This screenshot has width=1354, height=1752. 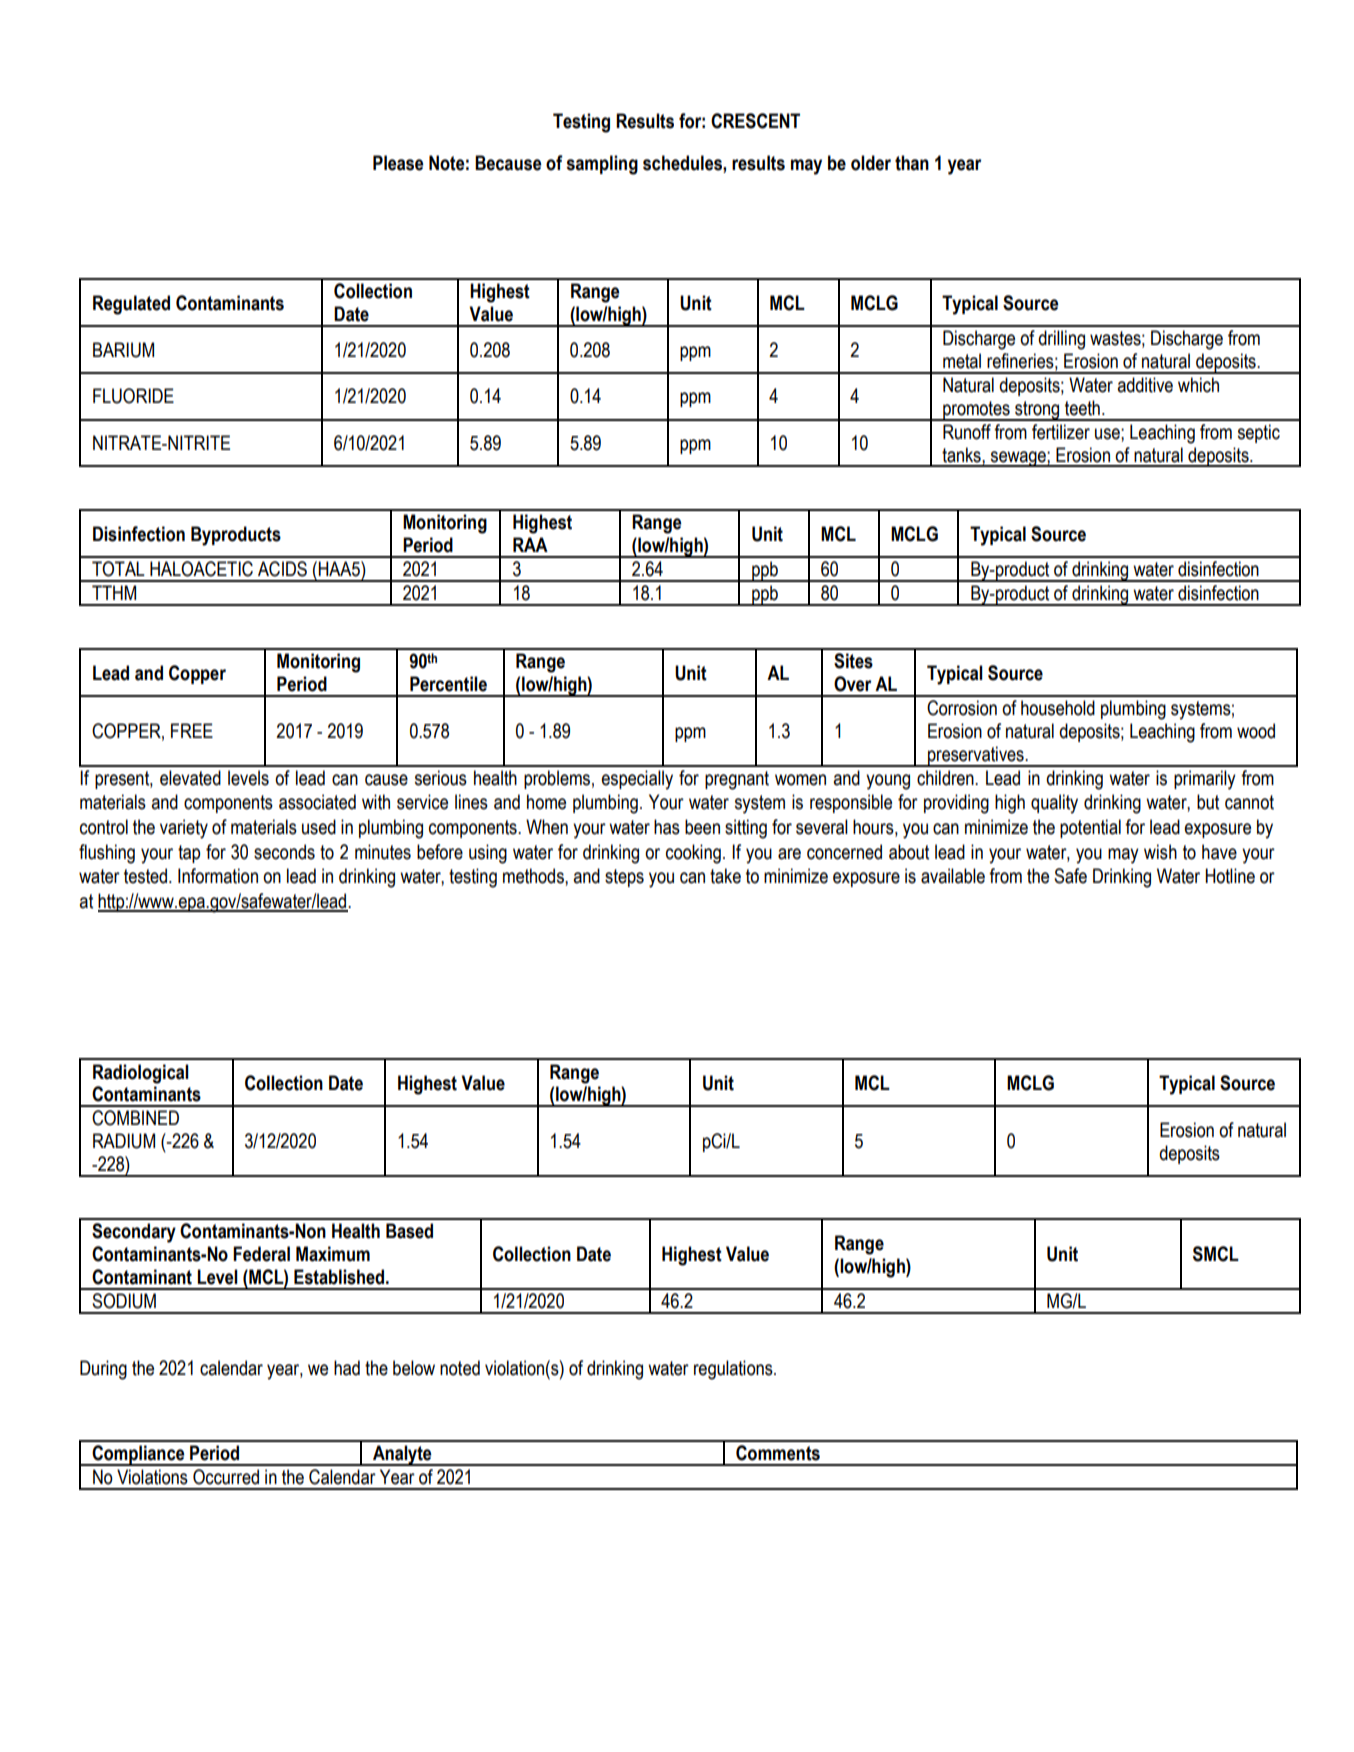 What do you see at coordinates (1054, 804) in the screenshot?
I see `quality` at bounding box center [1054, 804].
